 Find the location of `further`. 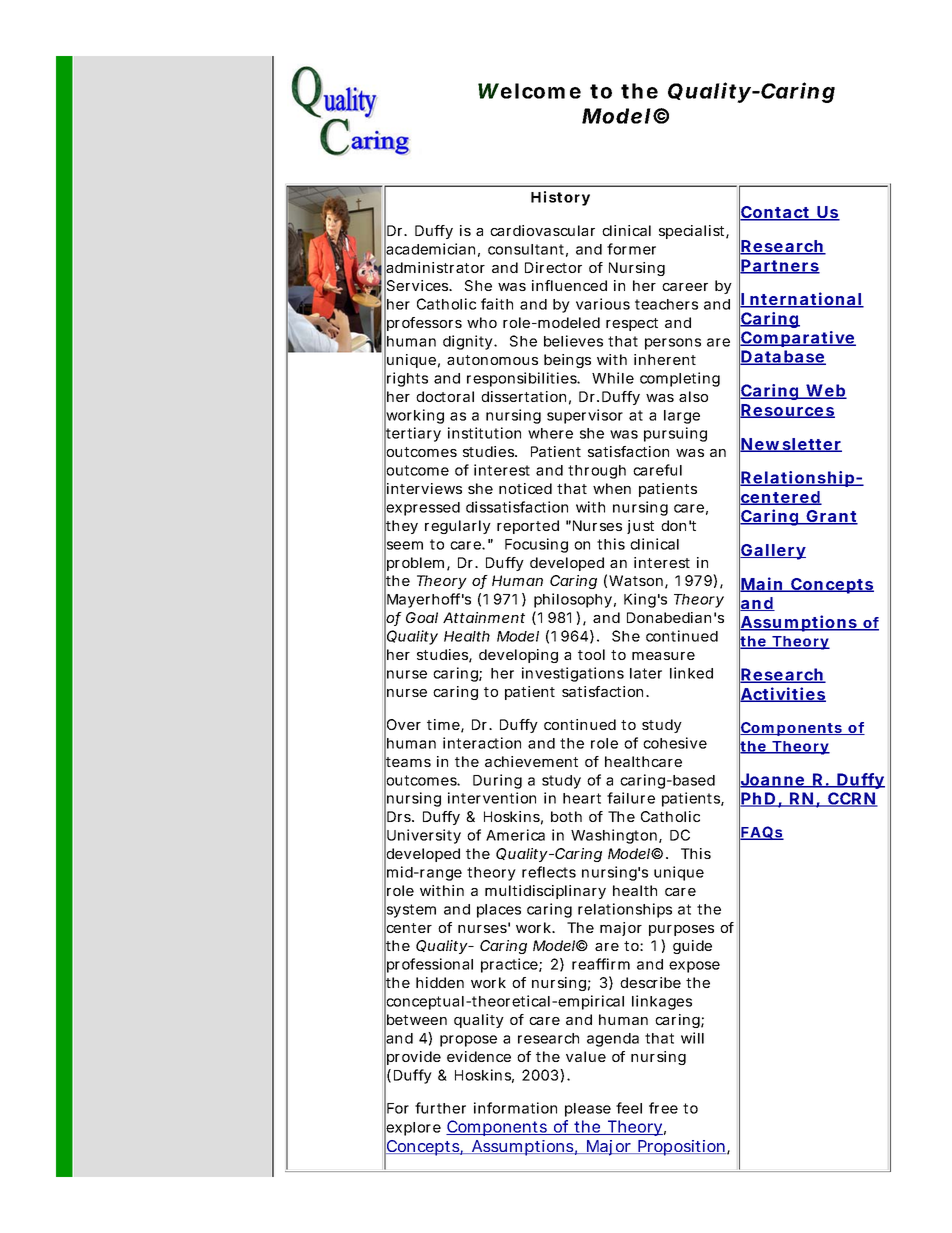

further is located at coordinates (440, 1108).
